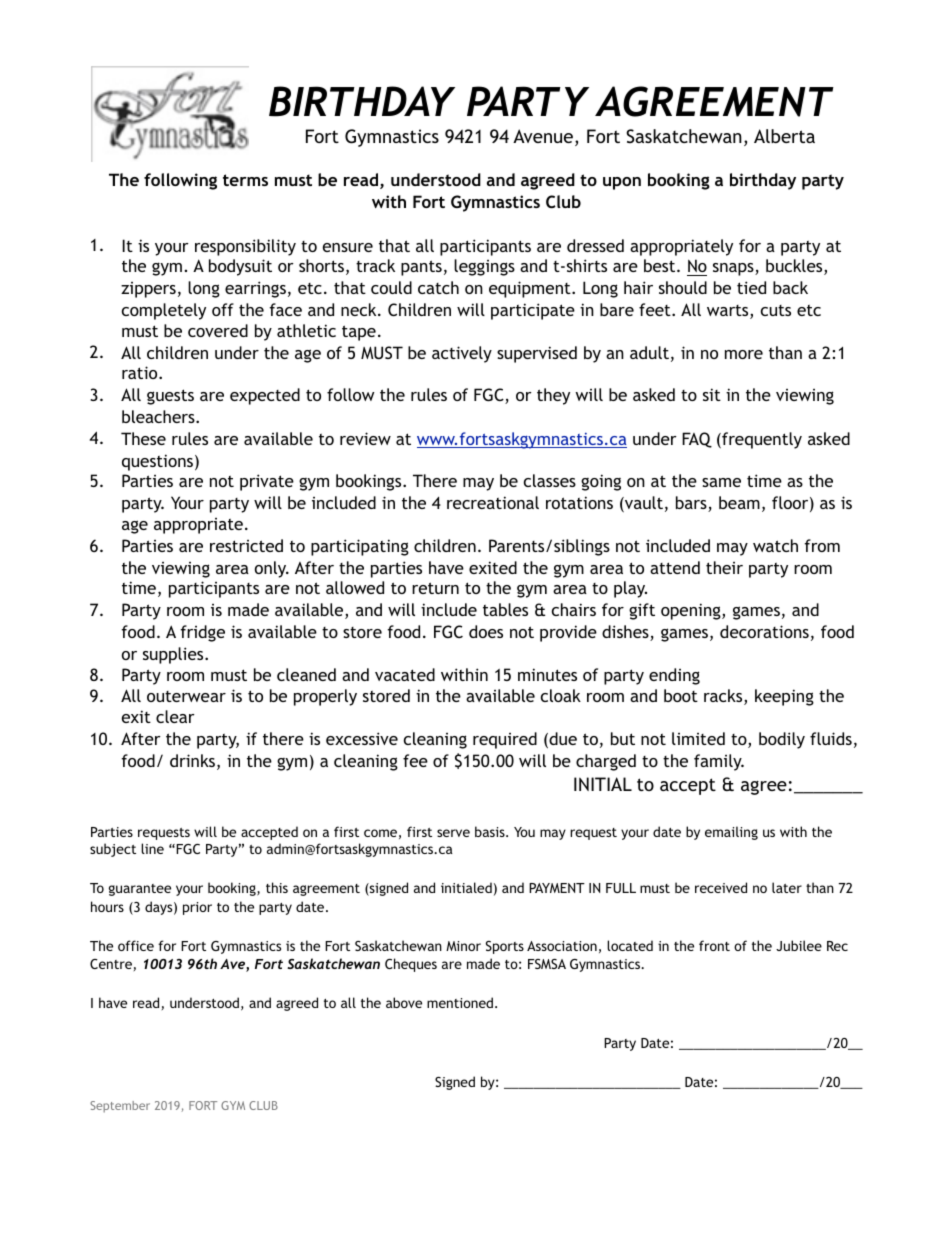 This page has height=1233, width=952. What do you see at coordinates (784, 136) in the page?
I see `Alberta` at bounding box center [784, 136].
